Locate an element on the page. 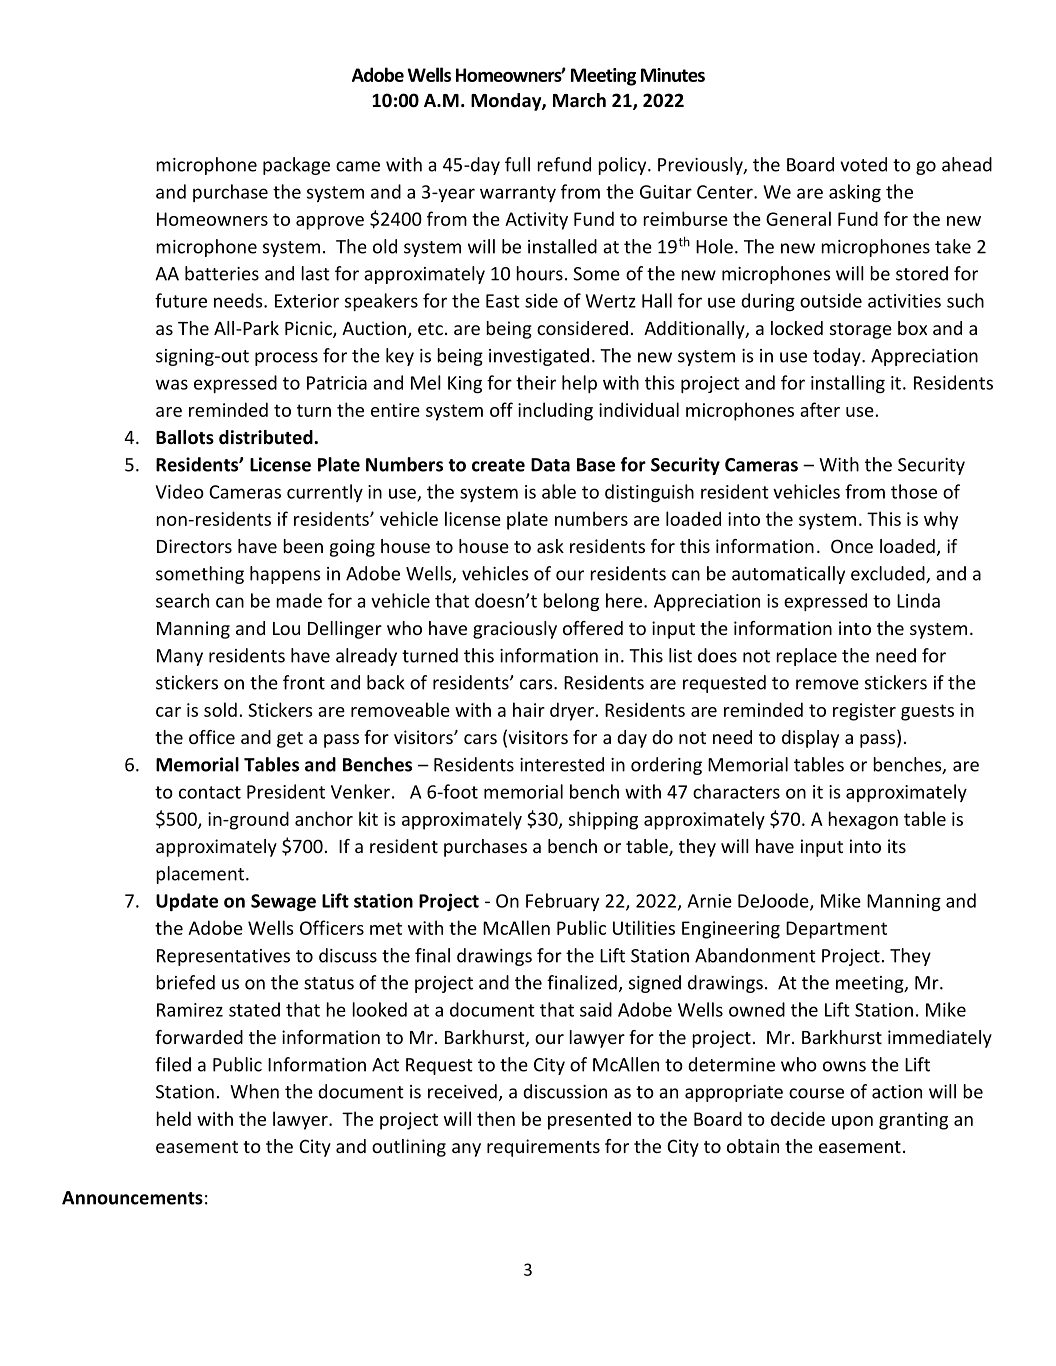  replace is located at coordinates (806, 657).
